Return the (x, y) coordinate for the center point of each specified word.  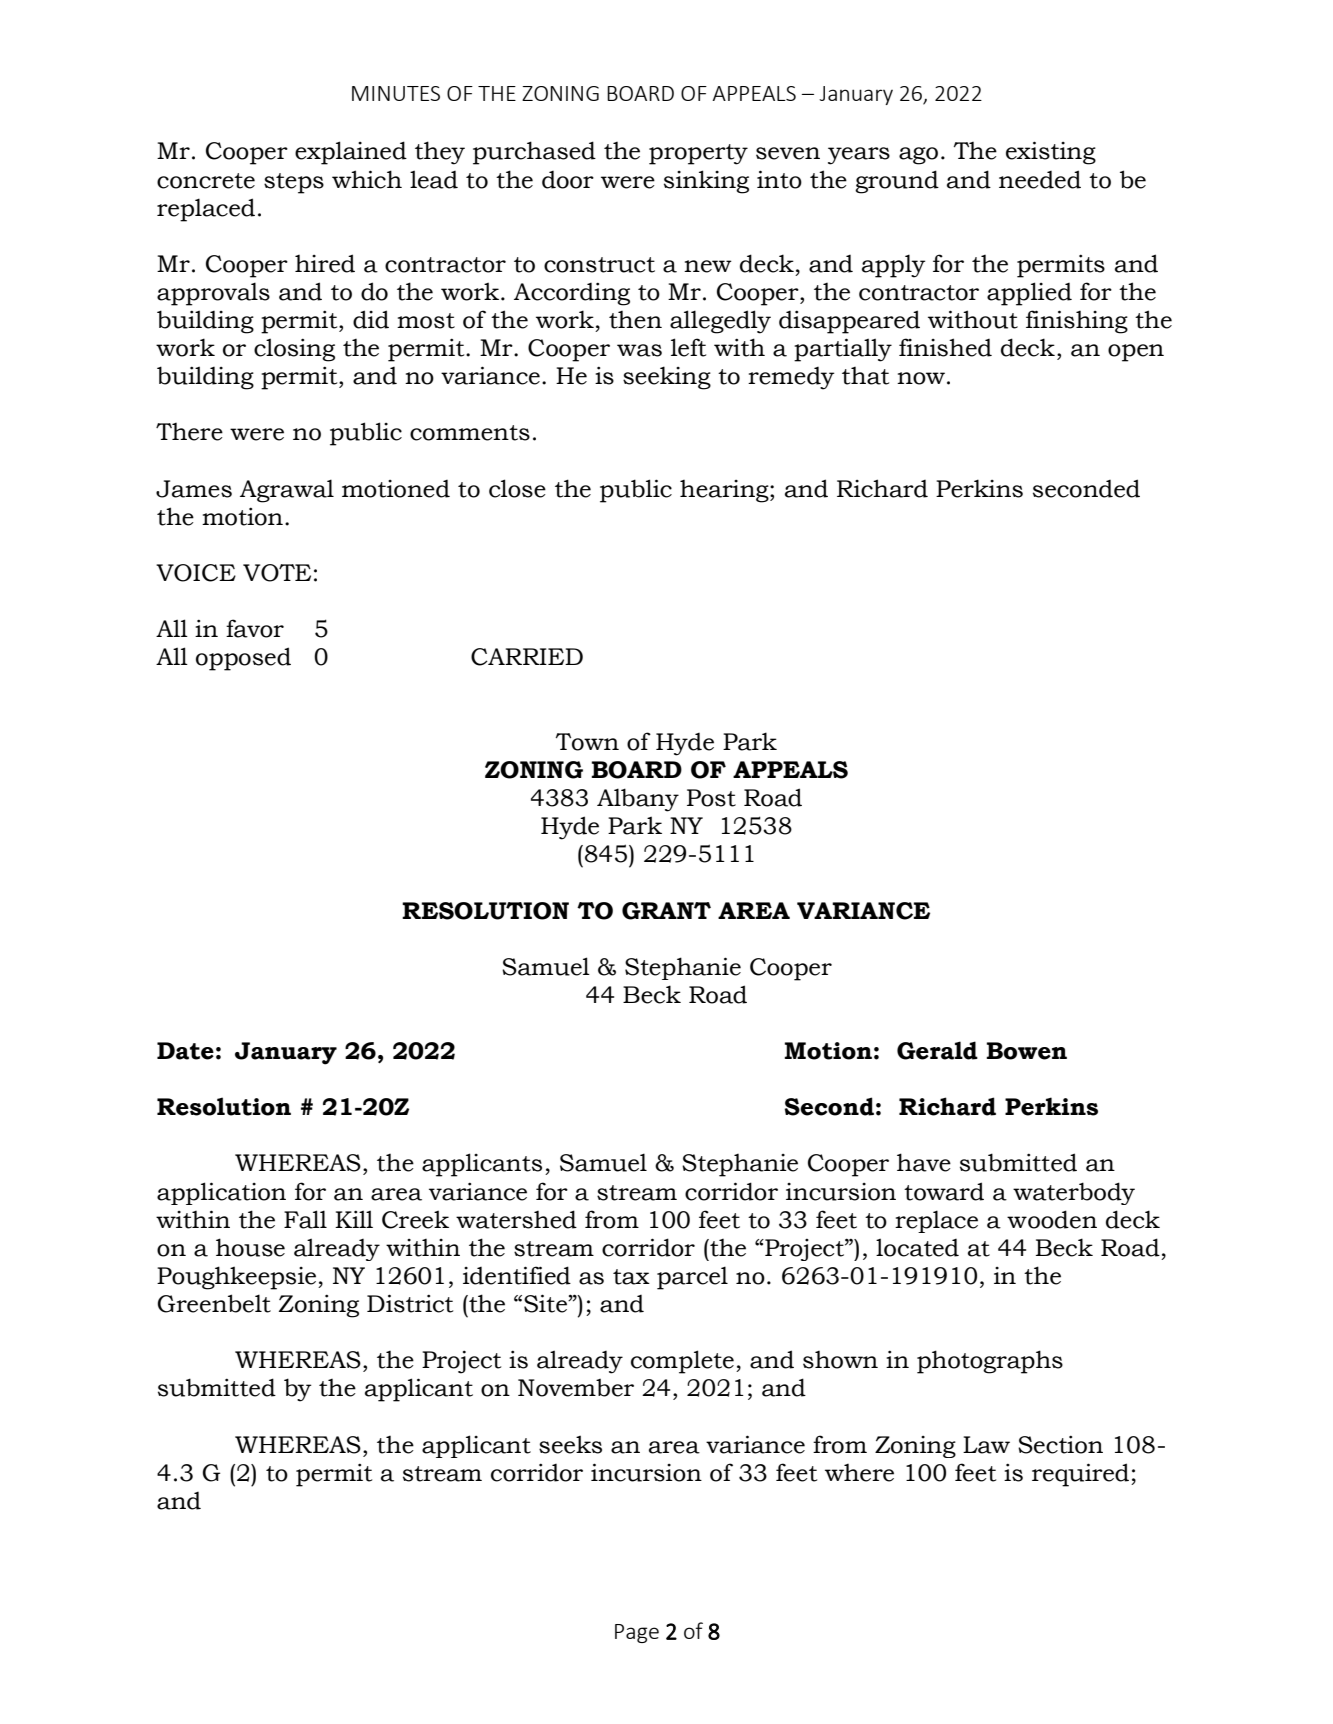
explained (351, 153)
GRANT (666, 911)
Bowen (1026, 1051)
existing (1051, 153)
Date (185, 1051)
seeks (570, 1444)
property (698, 154)
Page (637, 1633)
